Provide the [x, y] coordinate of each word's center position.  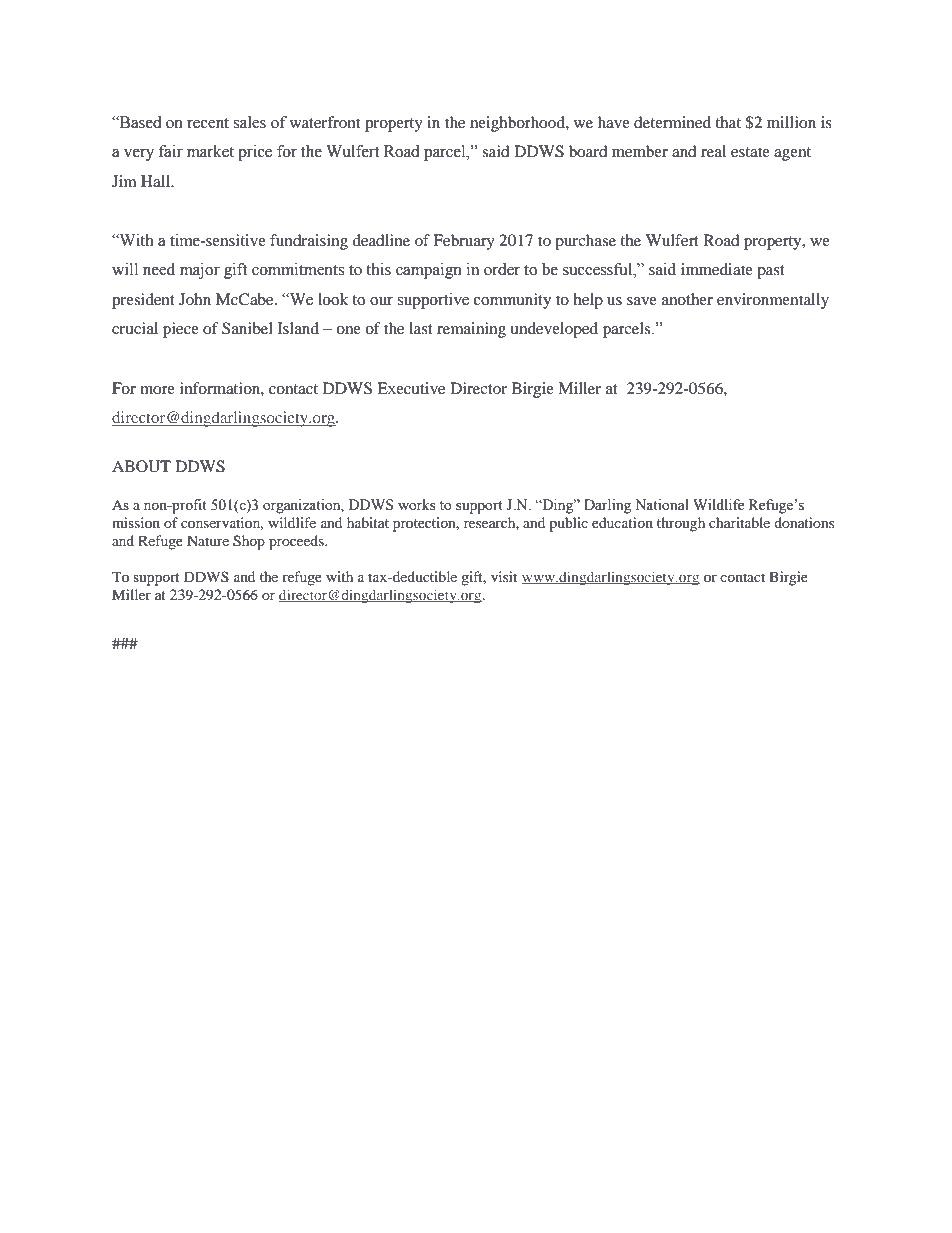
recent [208, 123]
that [728, 122]
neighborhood [518, 124]
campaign [429, 271]
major [200, 271]
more [157, 390]
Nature [208, 540]
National [662, 505]
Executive [411, 388]
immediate [717, 269]
